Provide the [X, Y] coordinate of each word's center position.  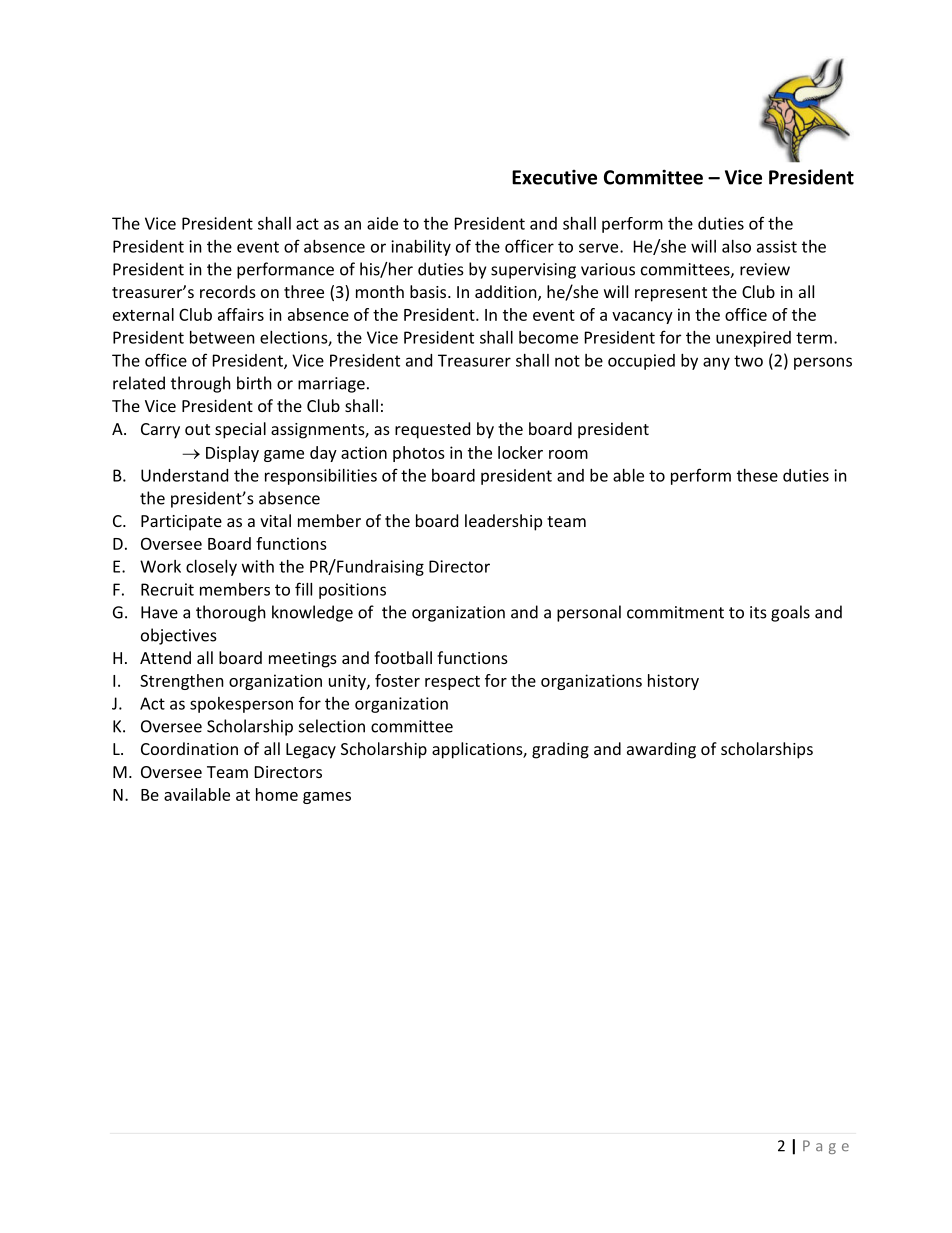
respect [452, 683]
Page [826, 1147]
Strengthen [182, 682]
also [736, 246]
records [228, 291]
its [758, 612]
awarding [661, 750]
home [277, 794]
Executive [554, 177]
